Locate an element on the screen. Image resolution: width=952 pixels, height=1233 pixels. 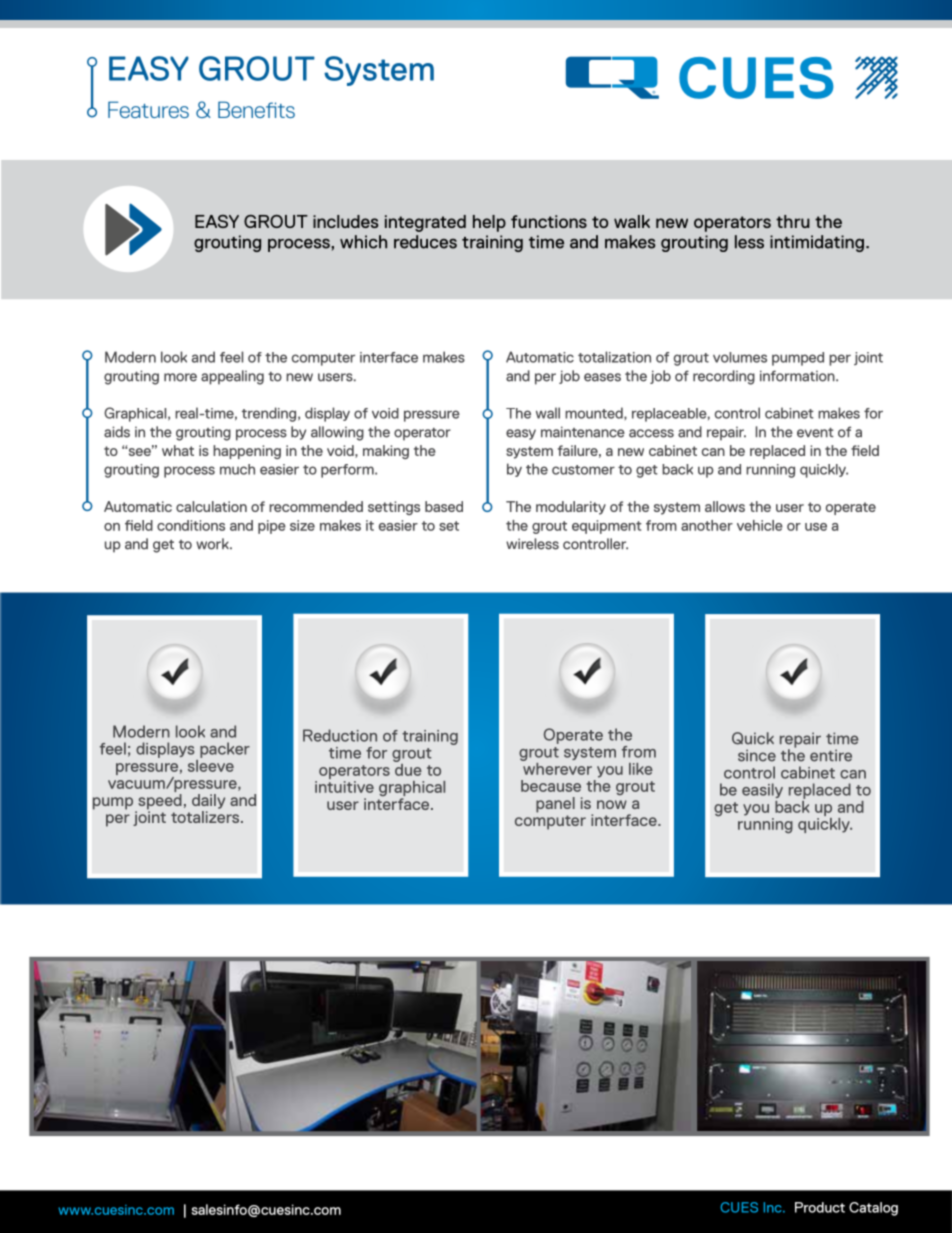
reduces is located at coordinates (425, 242).
